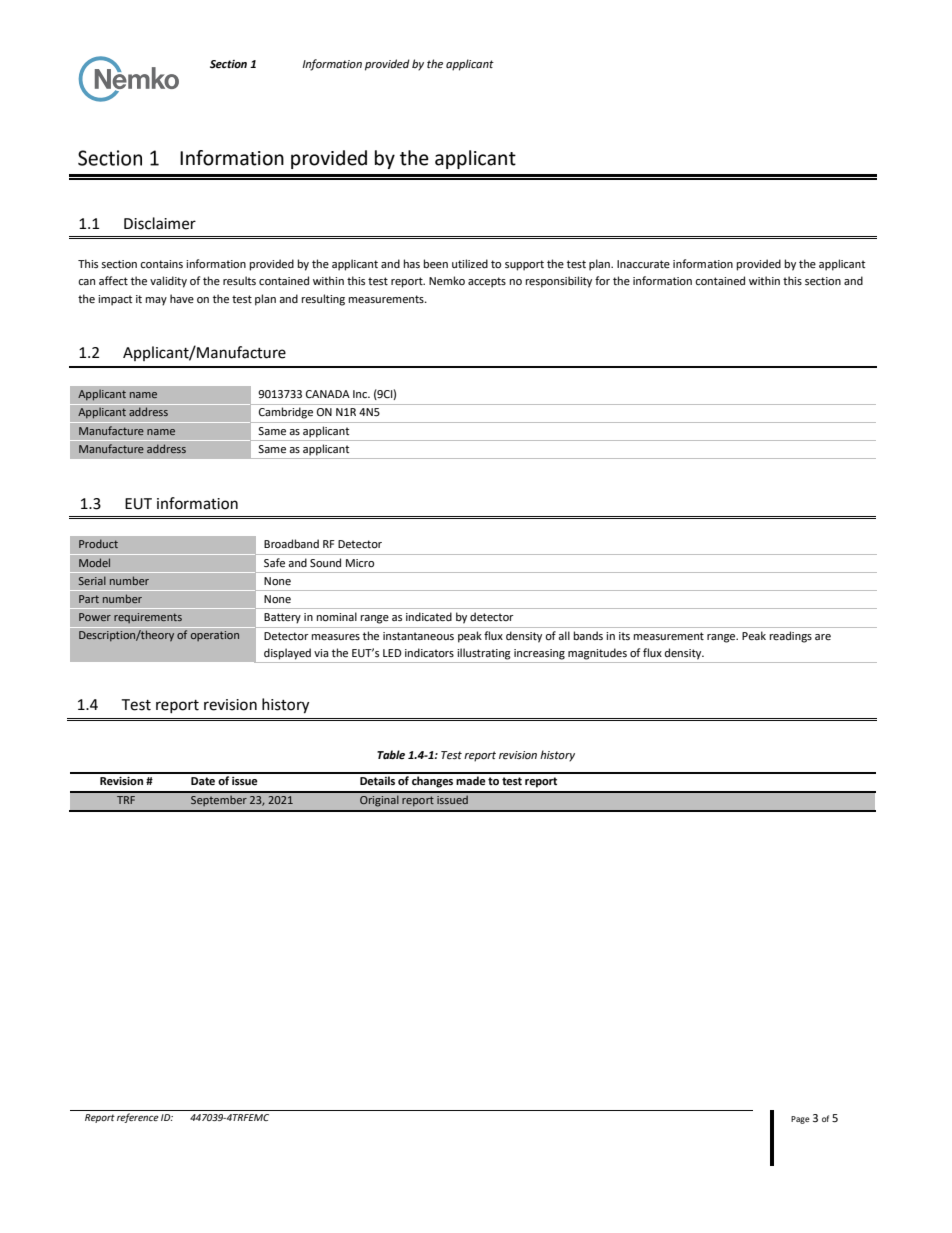 This screenshot has height=1233, width=952. What do you see at coordinates (643, 264) in the screenshot?
I see `Inaccurate` at bounding box center [643, 264].
